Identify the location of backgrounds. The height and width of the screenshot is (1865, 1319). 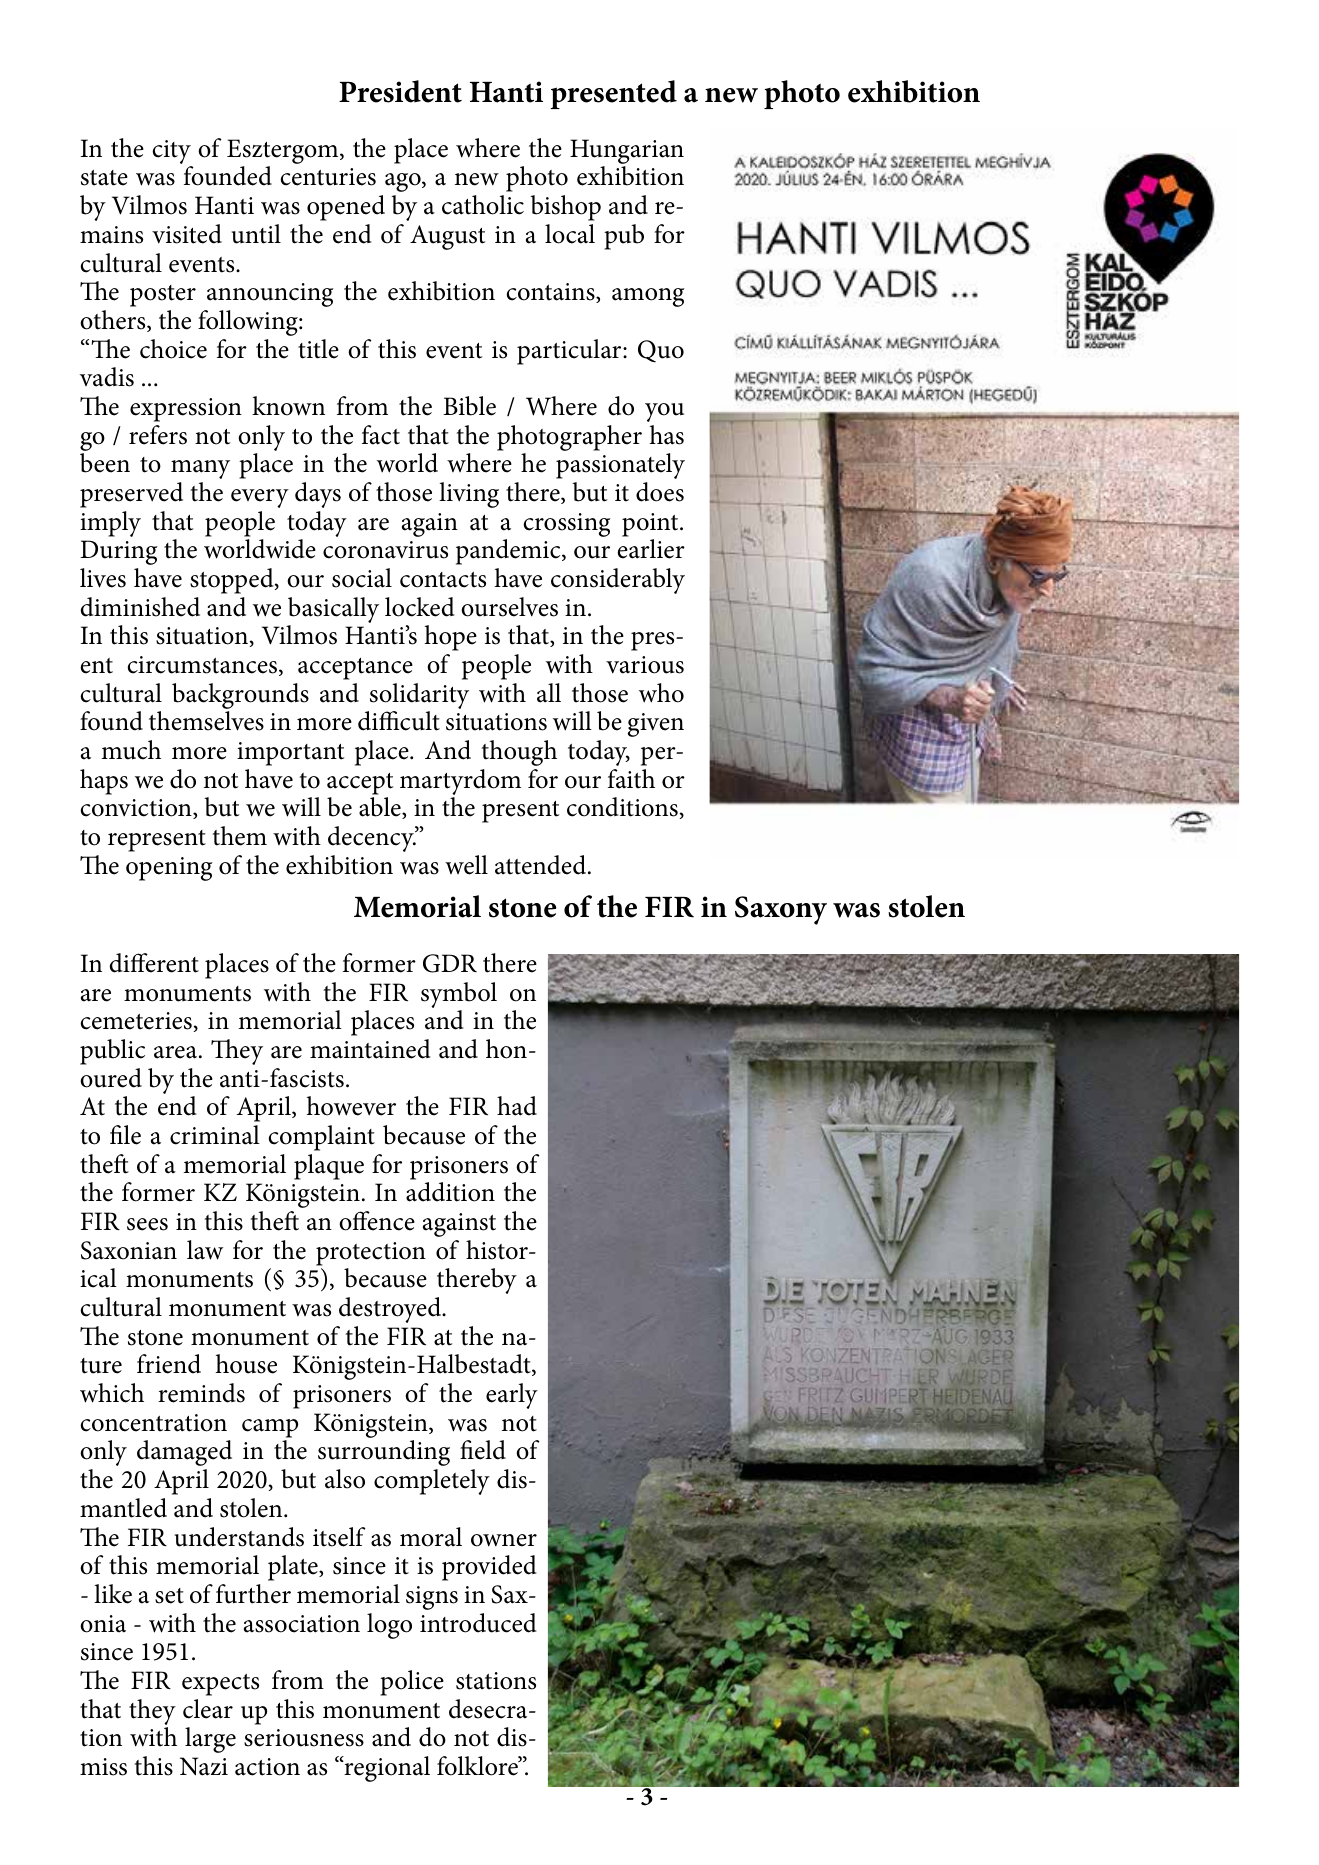
(240, 697).
